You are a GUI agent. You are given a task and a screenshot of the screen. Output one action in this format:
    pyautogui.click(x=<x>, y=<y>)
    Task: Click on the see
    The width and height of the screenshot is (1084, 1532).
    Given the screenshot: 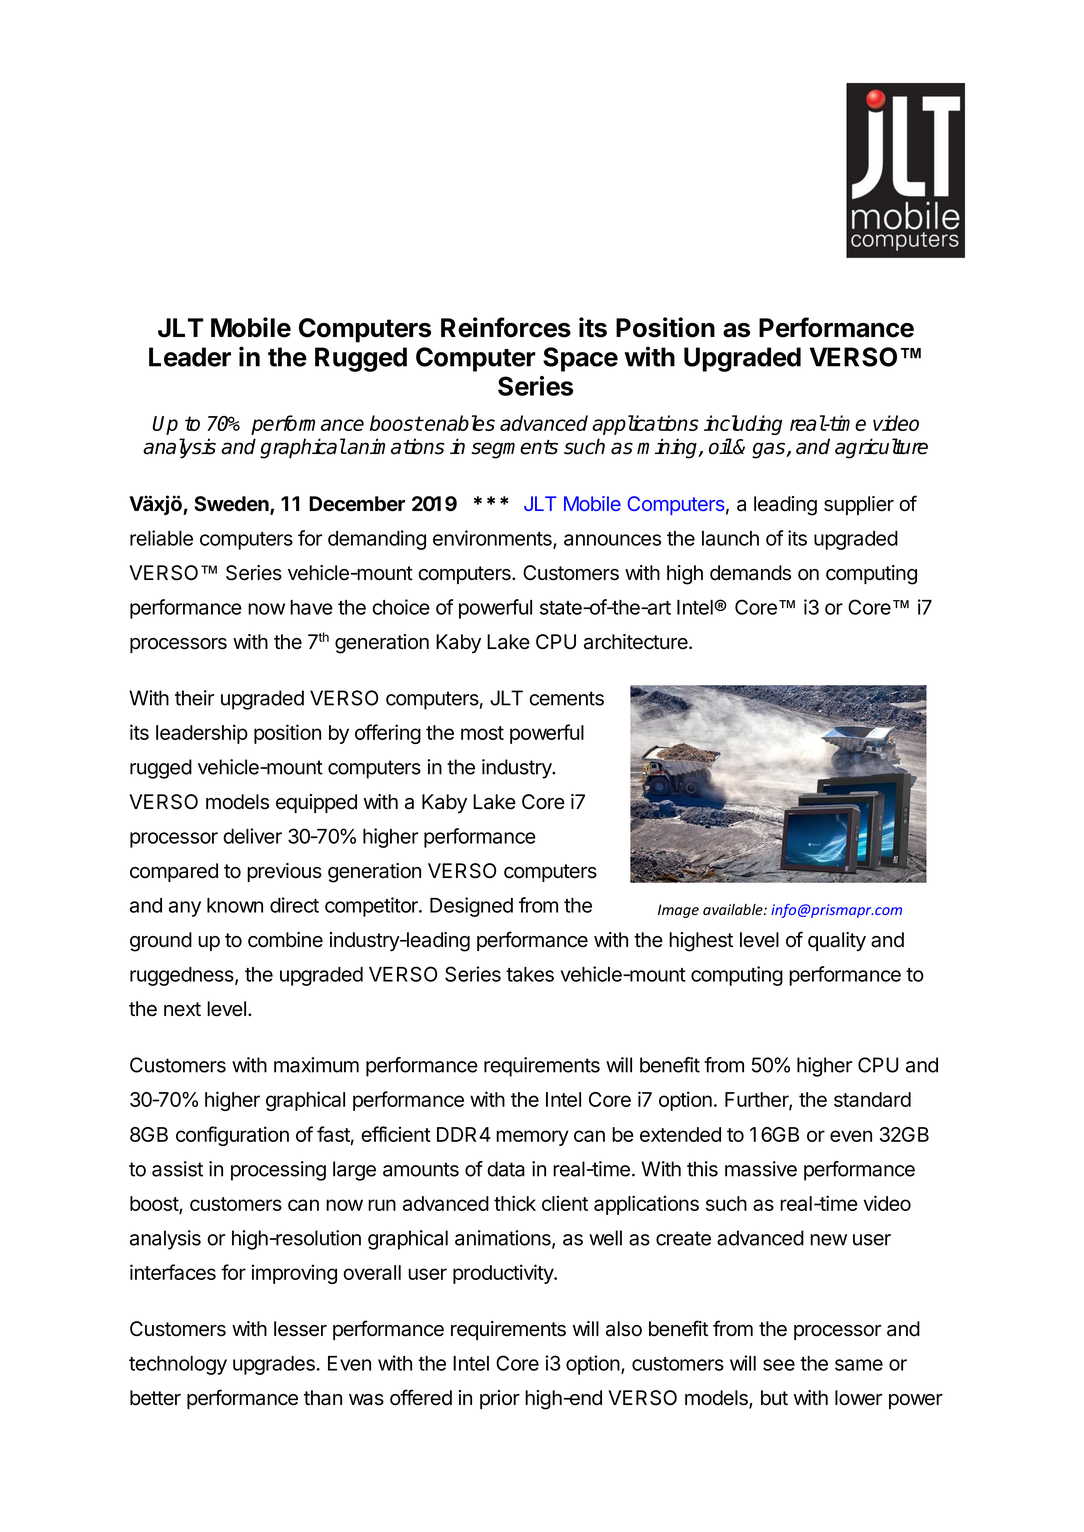 What is the action you would take?
    pyautogui.click(x=779, y=1365)
